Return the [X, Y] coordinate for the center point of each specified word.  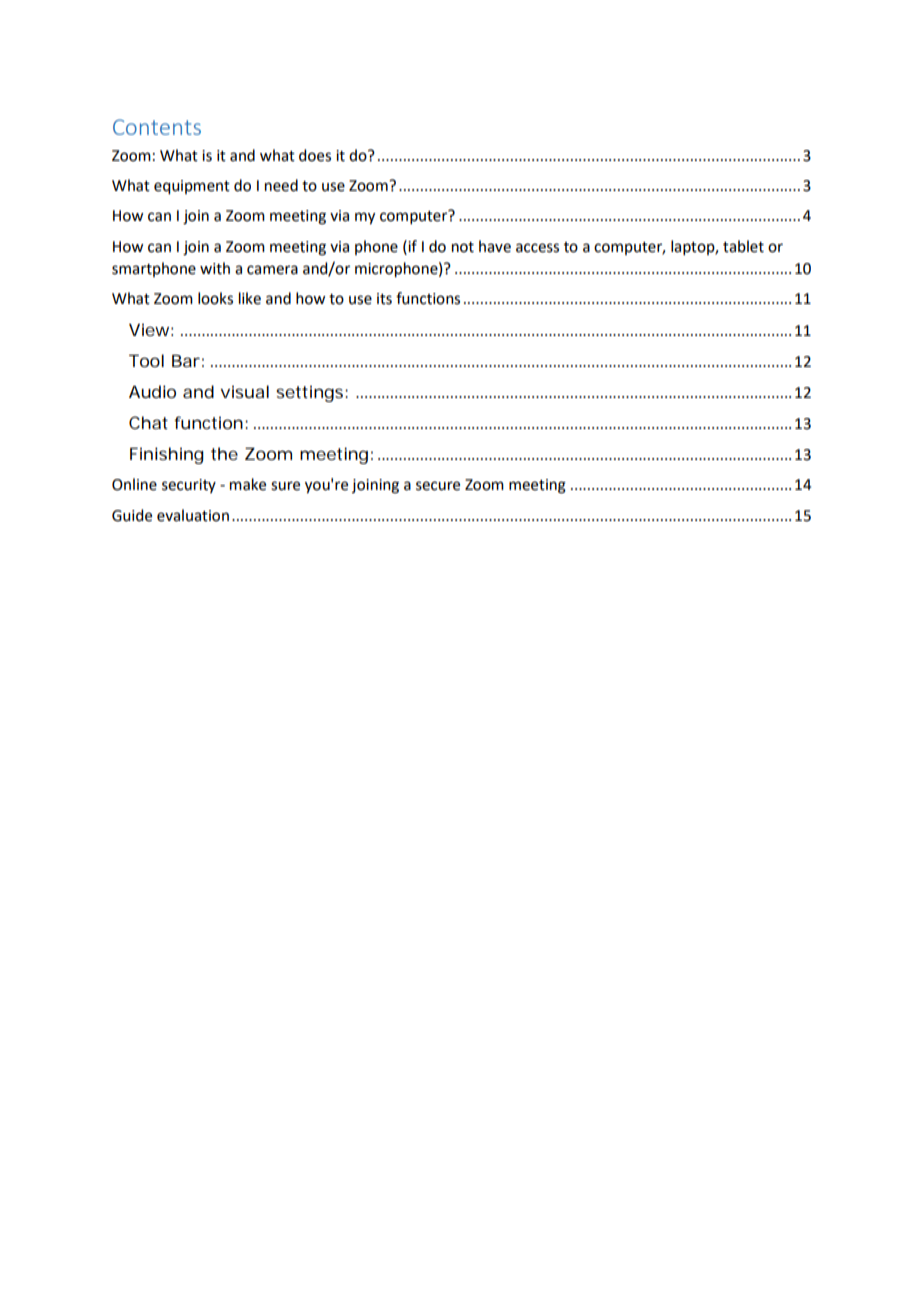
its [384, 299]
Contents [157, 127]
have [495, 246]
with [215, 268]
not [463, 247]
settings [311, 393]
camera [272, 270]
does [315, 155]
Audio [152, 391]
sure [285, 486]
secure [438, 486]
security [189, 486]
